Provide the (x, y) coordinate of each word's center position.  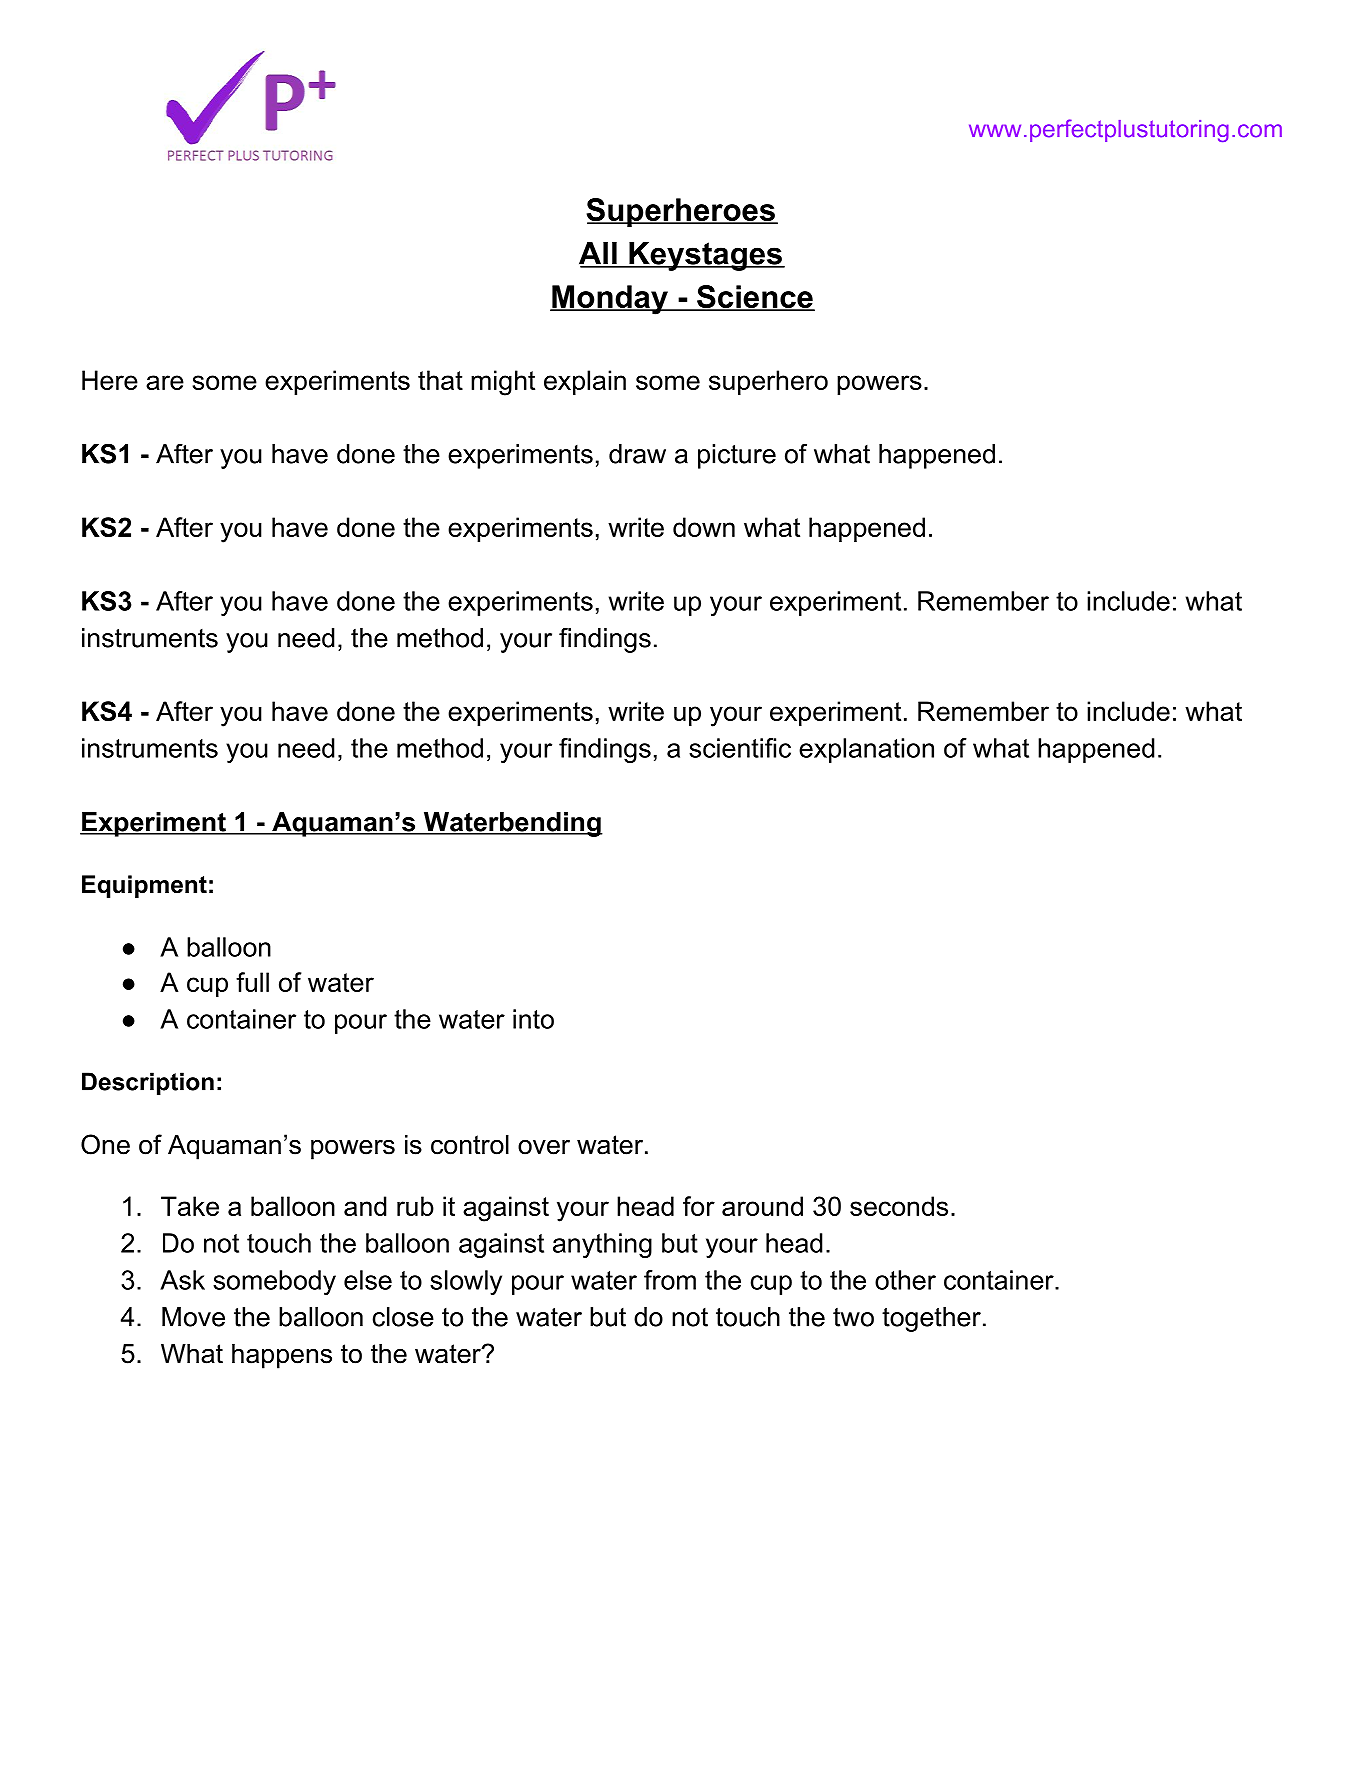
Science (755, 298)
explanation (866, 750)
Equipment (144, 886)
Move (193, 1317)
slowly (466, 1282)
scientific (740, 748)
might (503, 383)
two (853, 1317)
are (165, 382)
